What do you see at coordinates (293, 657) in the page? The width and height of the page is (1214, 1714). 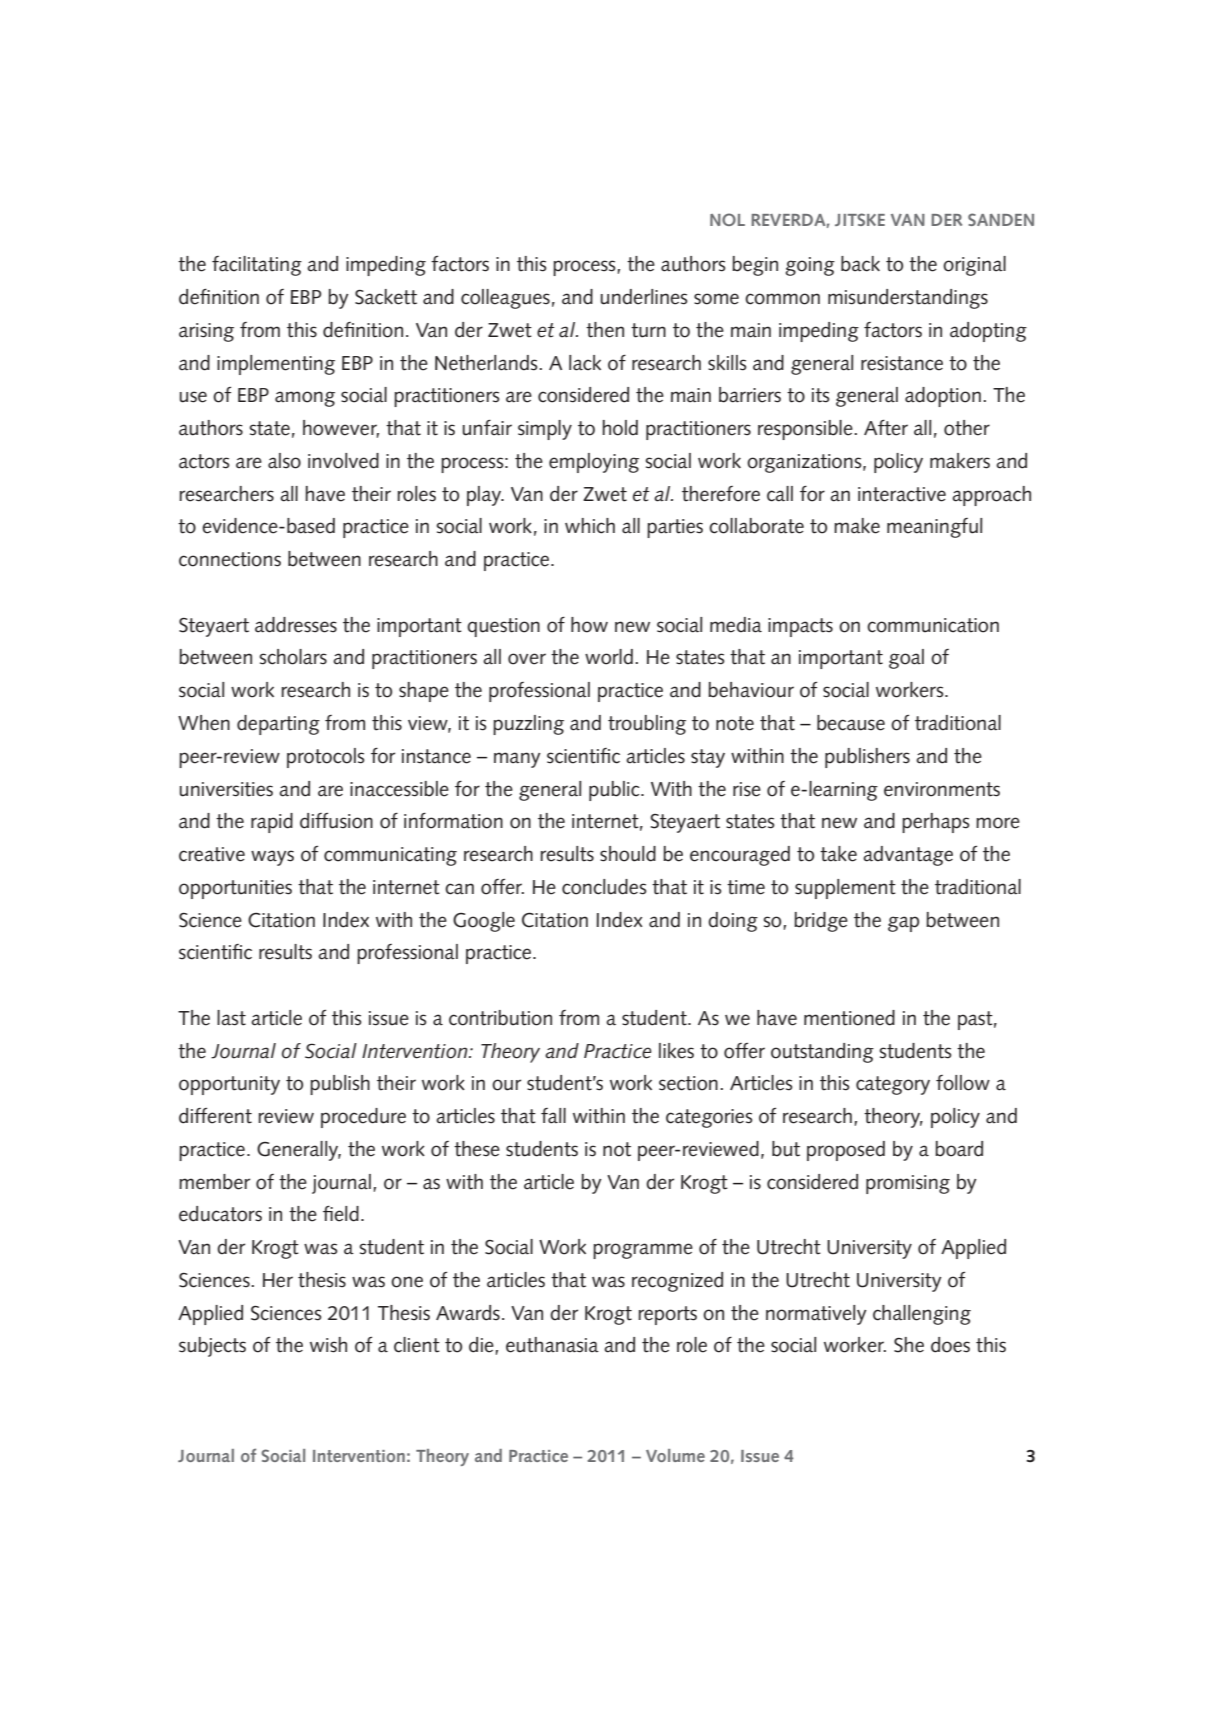 I see `scholars` at bounding box center [293, 657].
